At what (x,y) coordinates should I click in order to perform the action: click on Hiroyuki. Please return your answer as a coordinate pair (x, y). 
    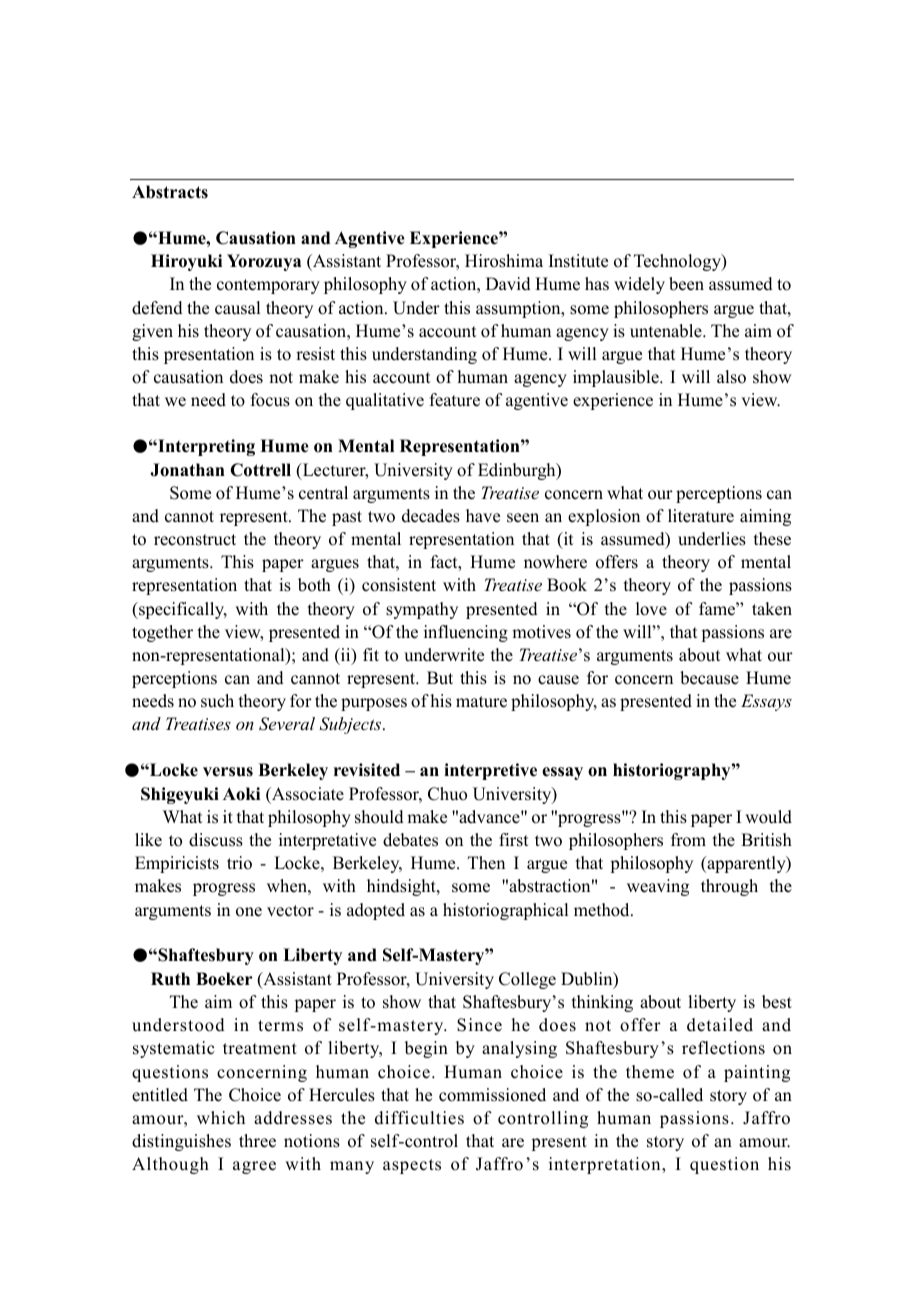
    Looking at the image, I should click on (186, 262).
